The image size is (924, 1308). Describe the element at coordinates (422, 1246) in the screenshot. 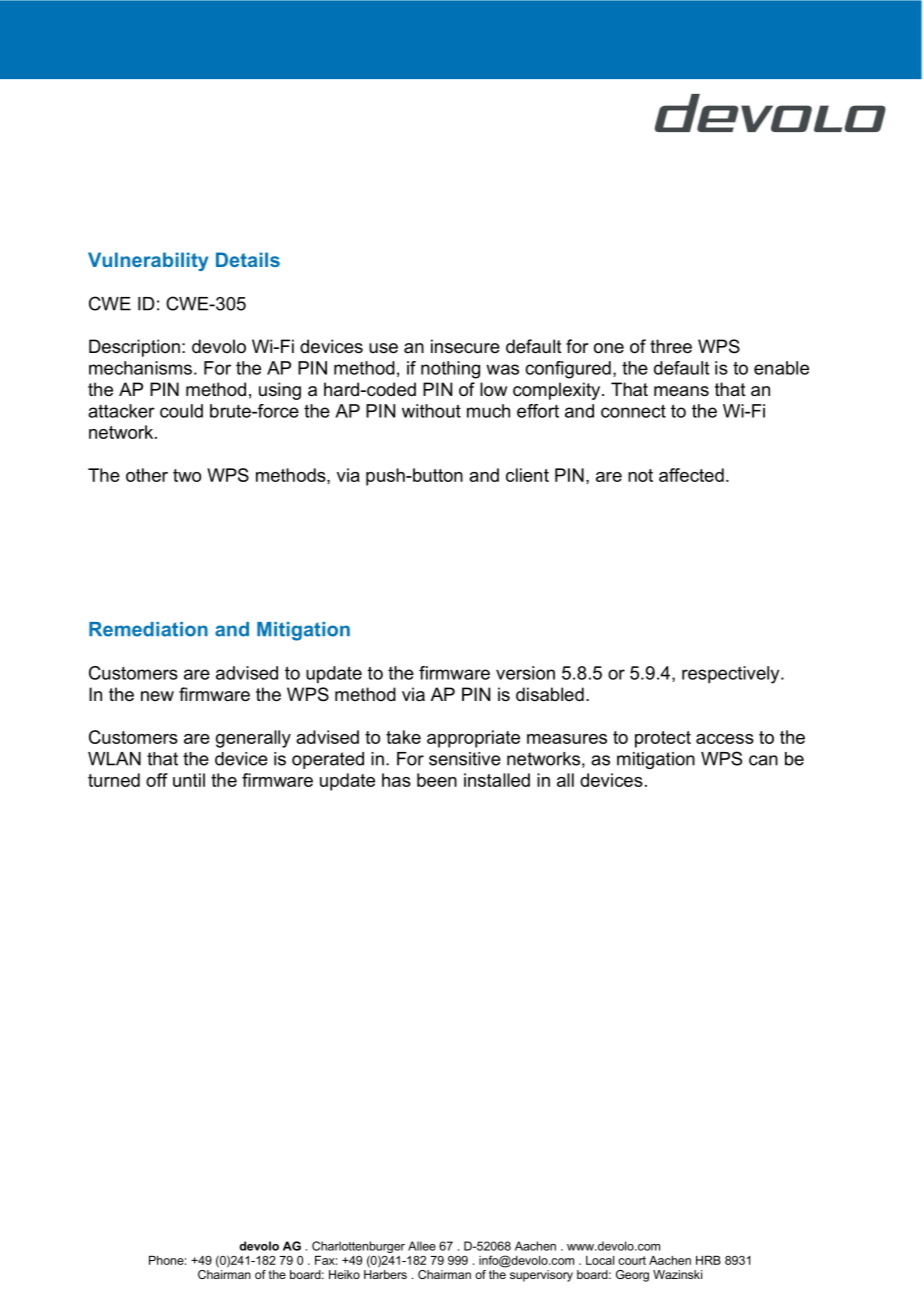

I see `Allee` at that location.
